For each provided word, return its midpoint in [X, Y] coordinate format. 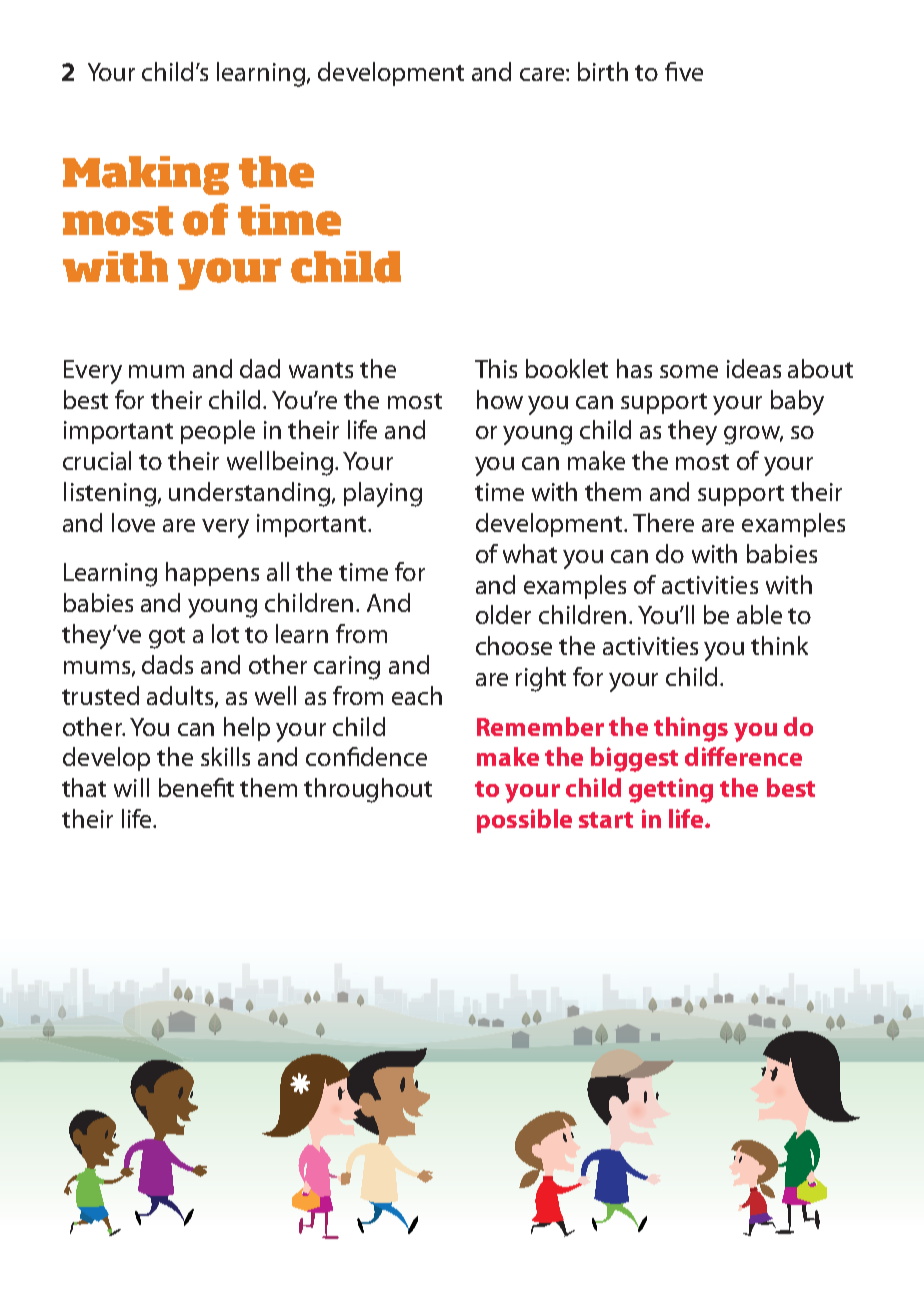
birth [603, 71]
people [218, 432]
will [131, 787]
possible [524, 821]
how [500, 399]
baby [797, 402]
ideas [754, 368]
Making [146, 175]
